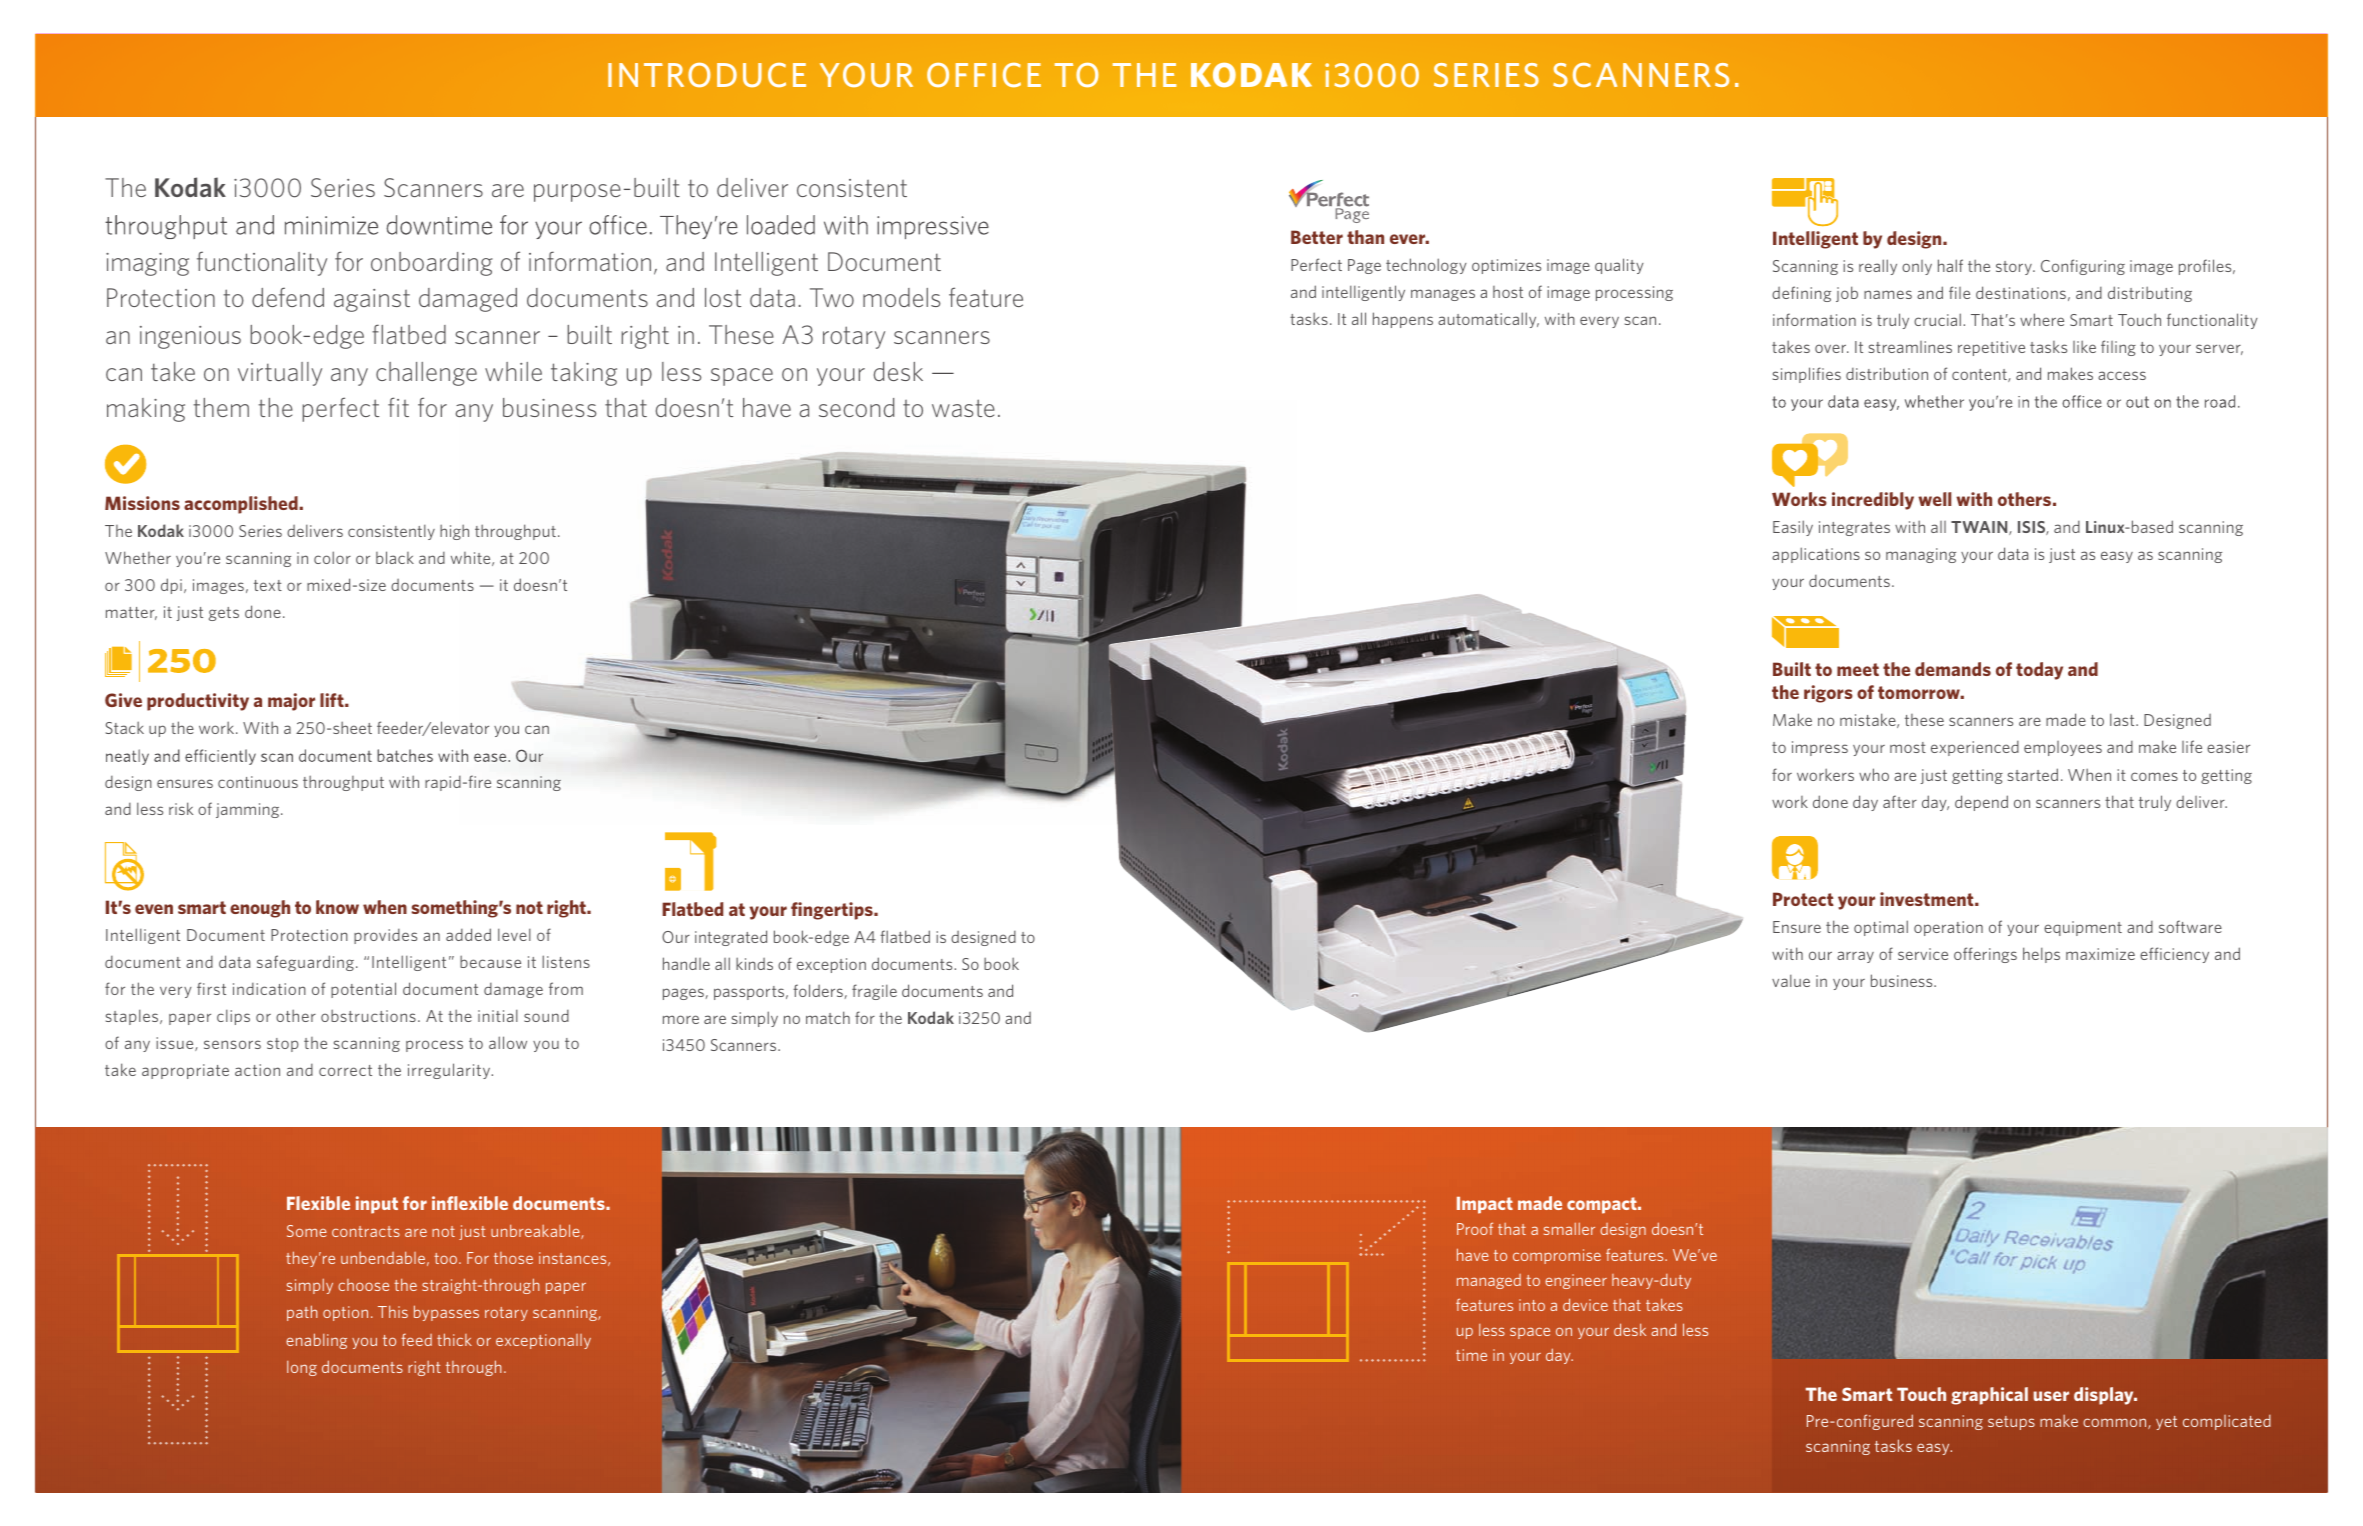  What do you see at coordinates (302, 1368) in the document?
I see `long` at bounding box center [302, 1368].
